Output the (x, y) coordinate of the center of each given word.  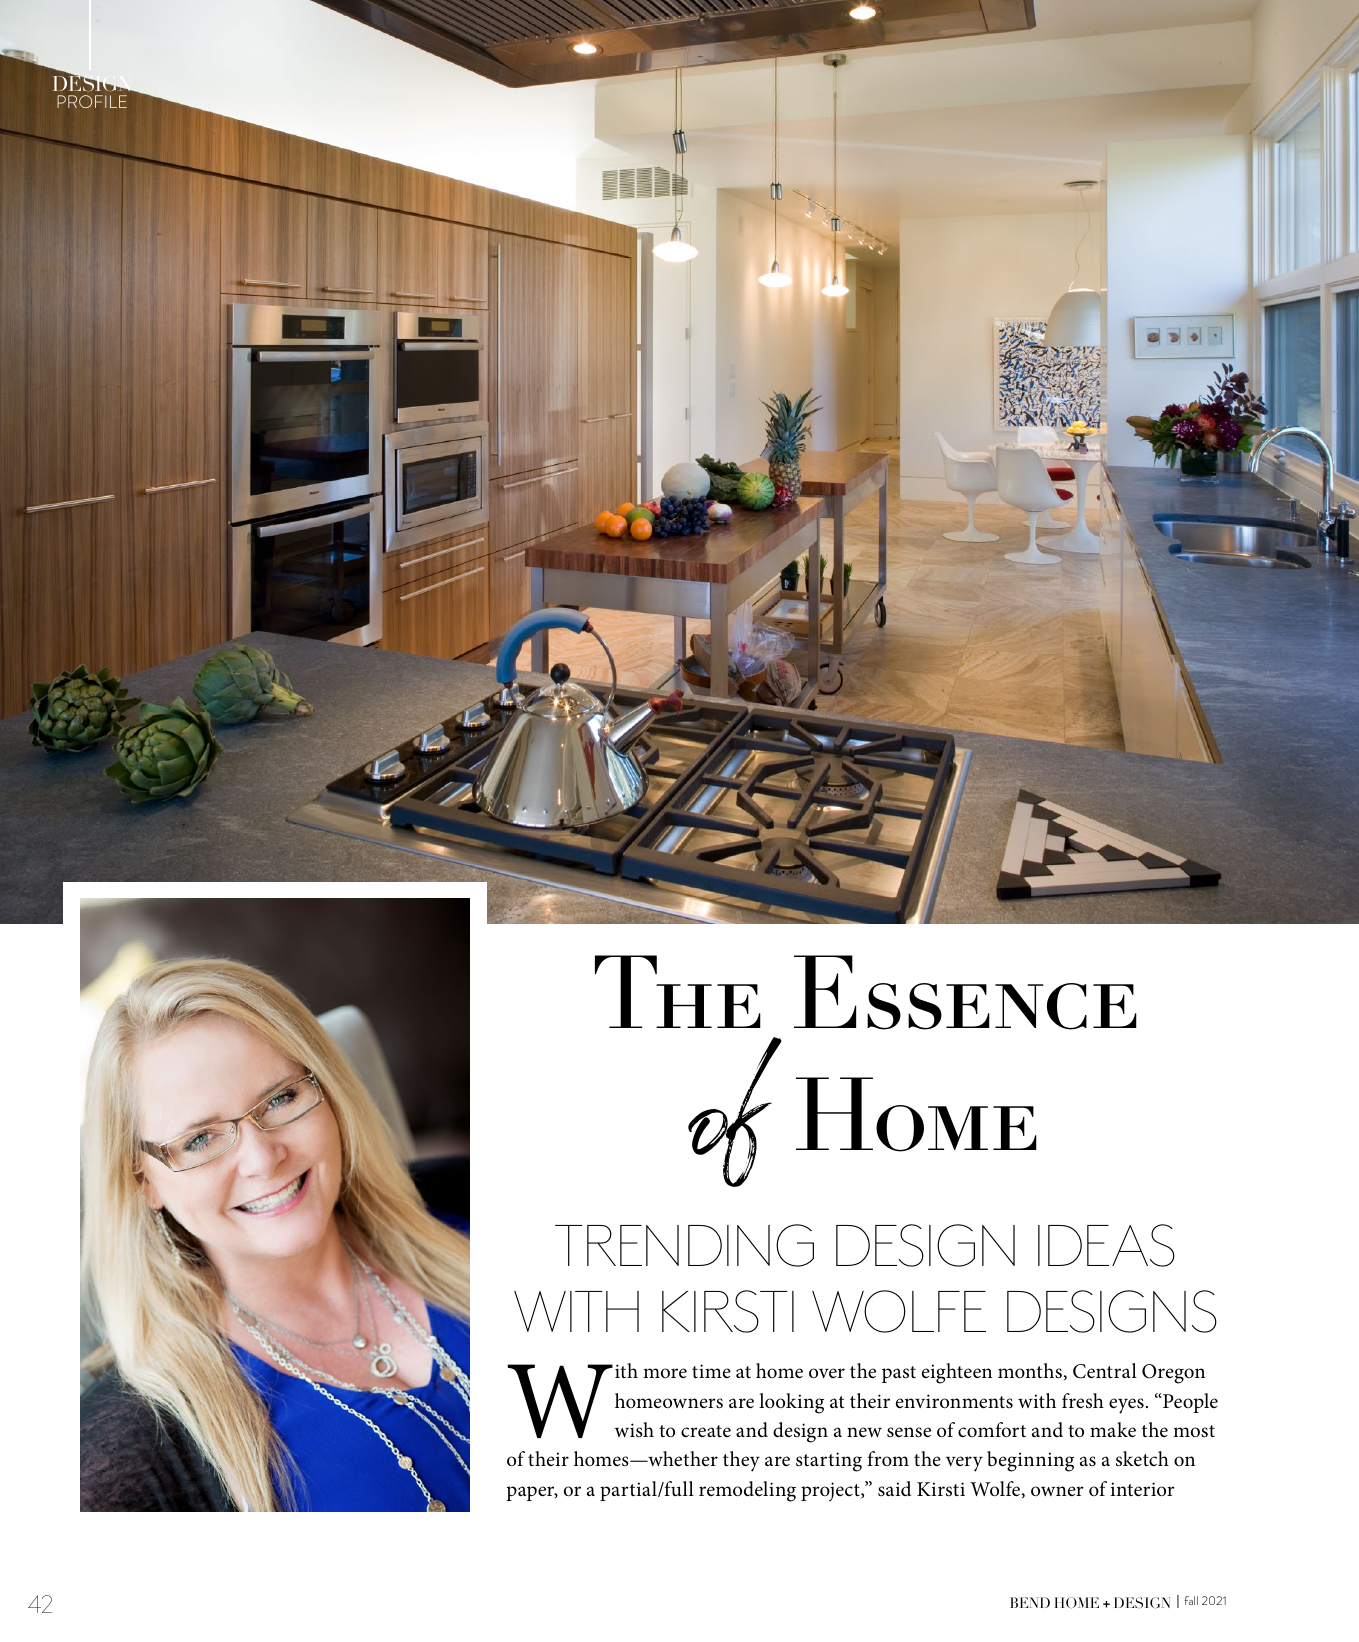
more (665, 1373)
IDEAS (1106, 1245)
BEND (1030, 1602)
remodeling (747, 1491)
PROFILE (92, 101)
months (1030, 1371)
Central (1105, 1371)
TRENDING (684, 1245)
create (706, 1431)
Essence (965, 992)
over (827, 1373)
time (711, 1371)
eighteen (957, 1373)
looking (791, 1403)
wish (634, 1429)
